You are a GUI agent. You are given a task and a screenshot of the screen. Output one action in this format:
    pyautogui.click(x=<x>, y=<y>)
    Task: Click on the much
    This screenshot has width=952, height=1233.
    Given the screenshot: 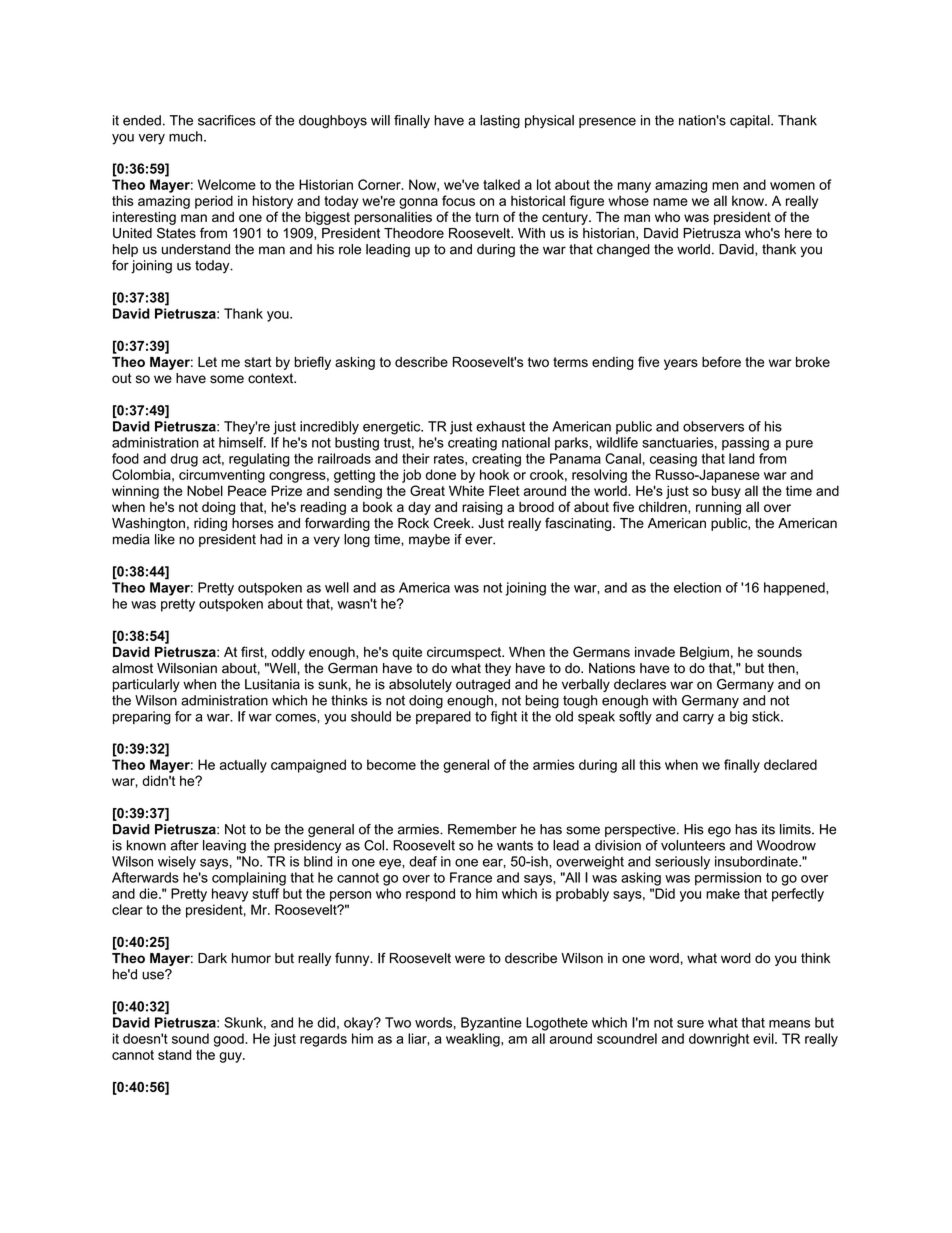 What is the action you would take?
    pyautogui.click(x=187, y=136)
